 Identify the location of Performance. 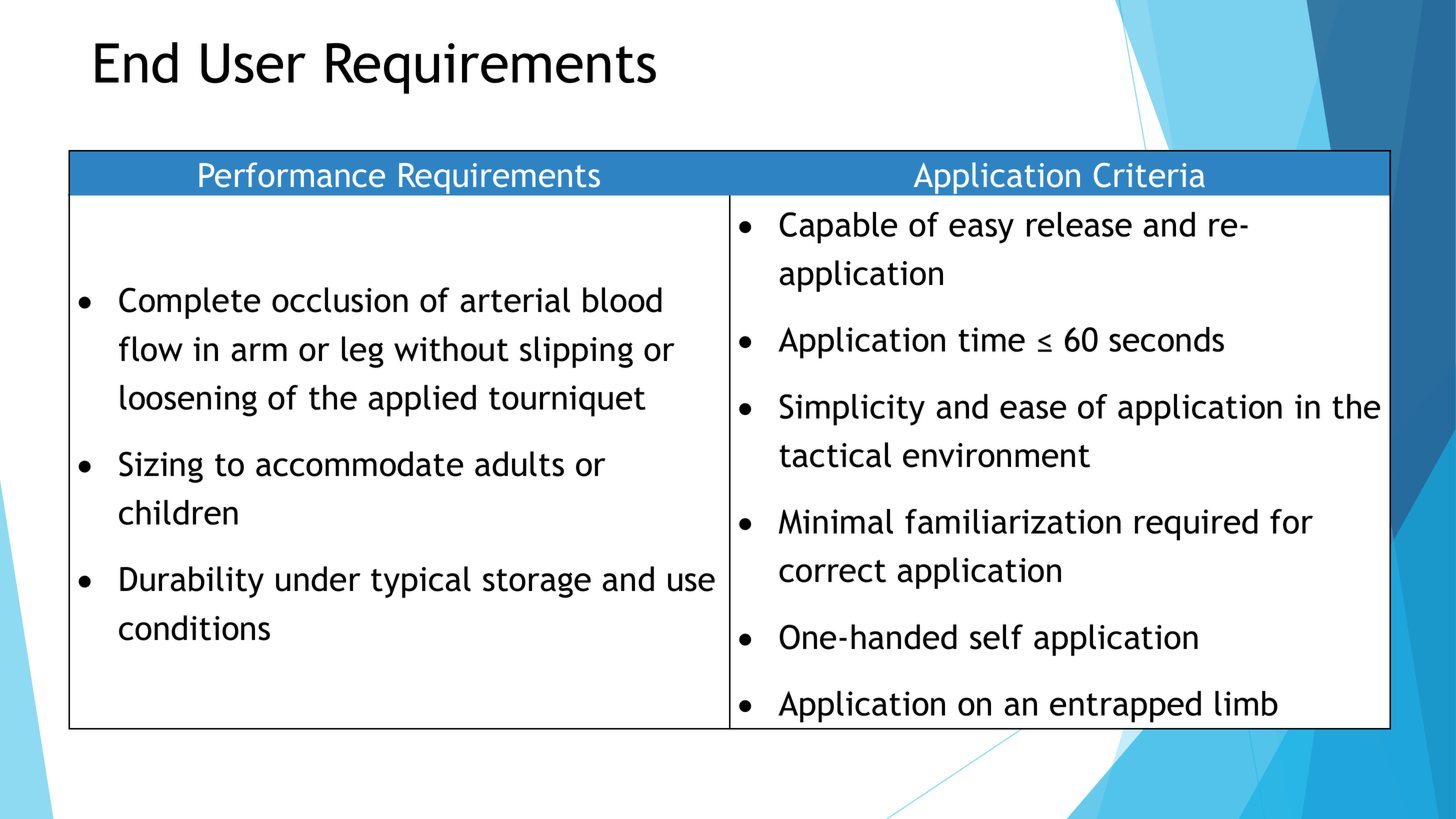
(292, 174).
